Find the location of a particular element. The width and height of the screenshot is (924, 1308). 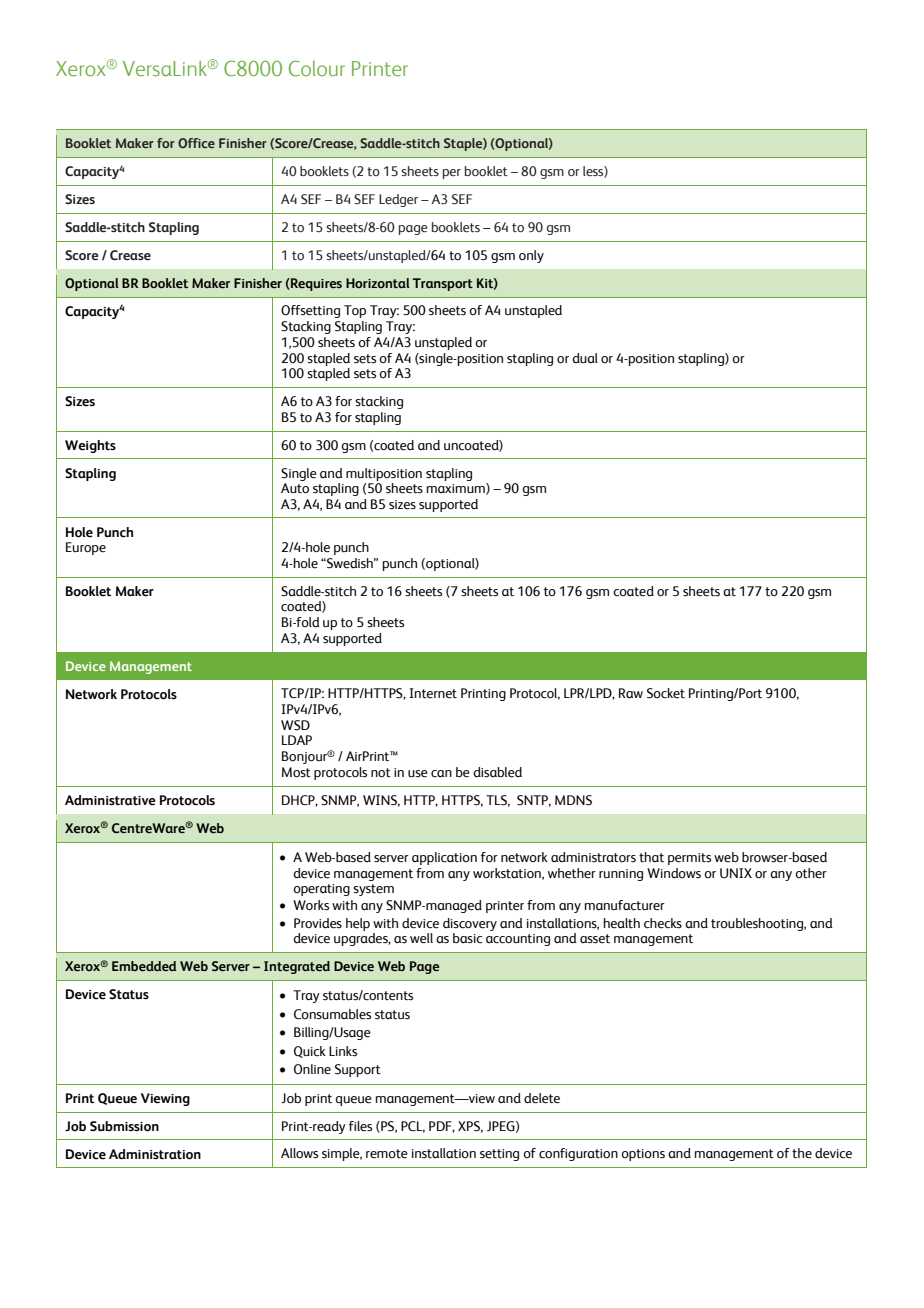

only is located at coordinates (531, 256).
